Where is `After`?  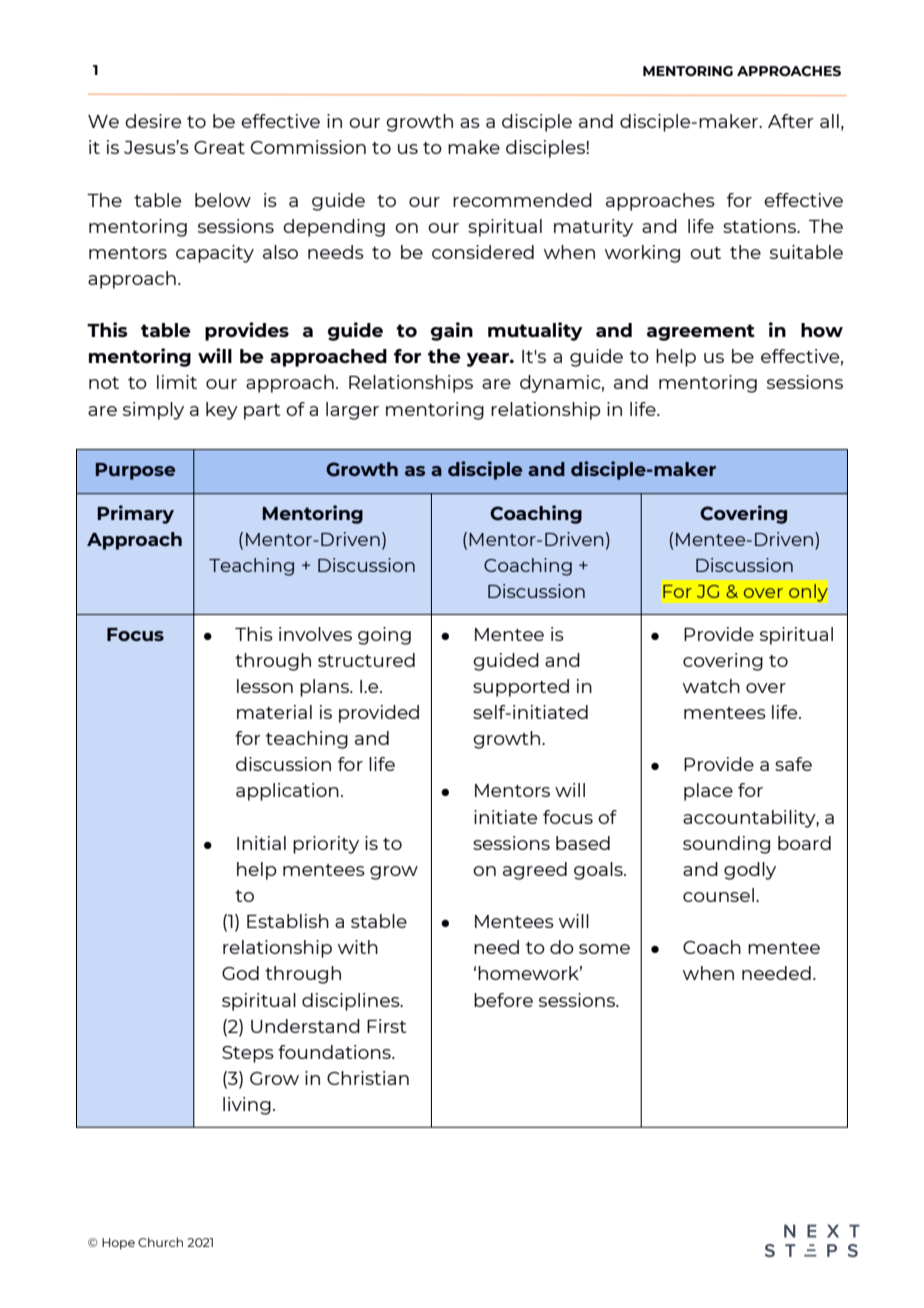
After is located at coordinates (791, 121).
